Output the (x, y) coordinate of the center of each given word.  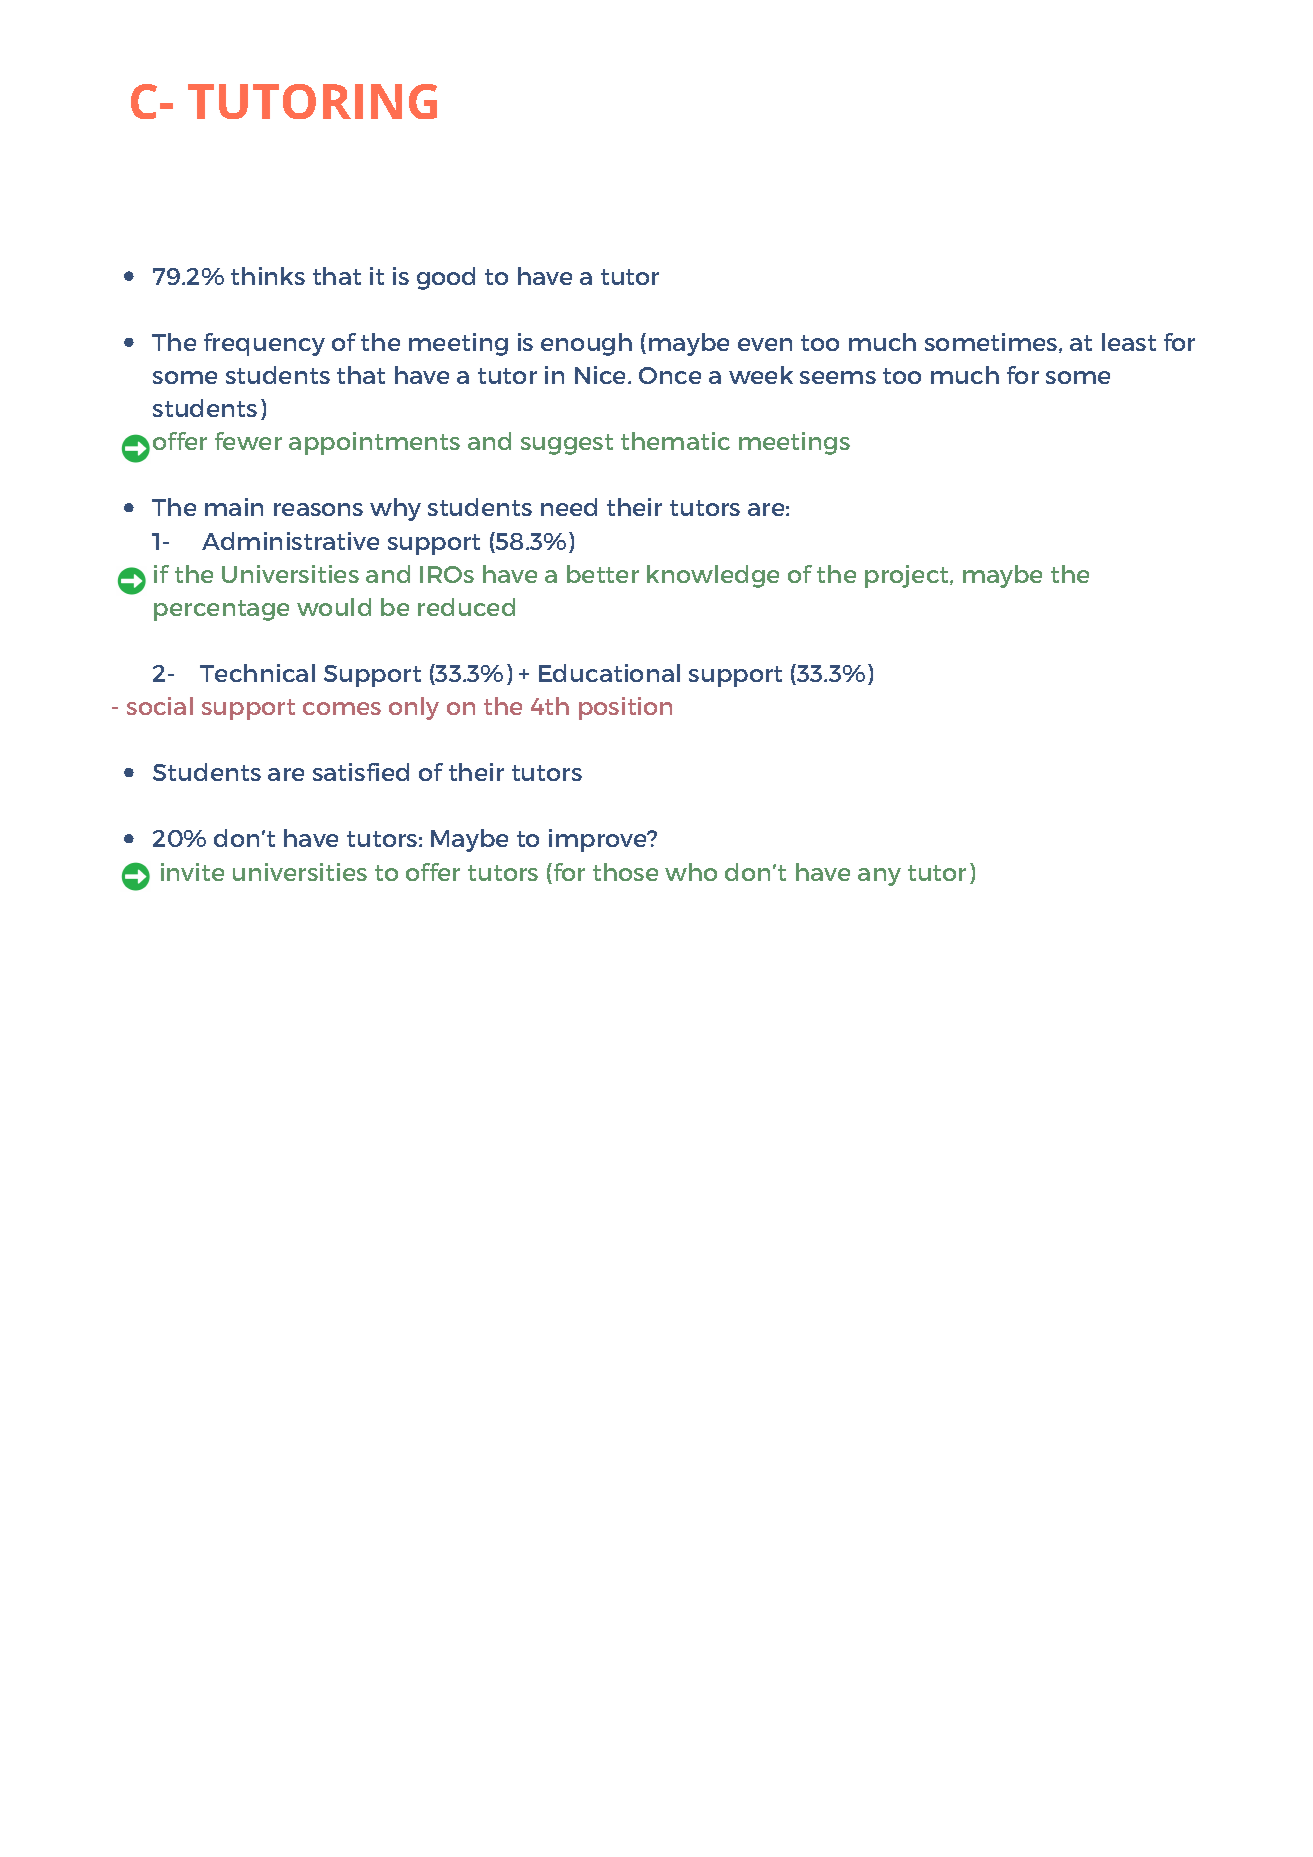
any (879, 877)
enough (586, 344)
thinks (268, 276)
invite (192, 872)
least (1129, 342)
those (625, 872)
